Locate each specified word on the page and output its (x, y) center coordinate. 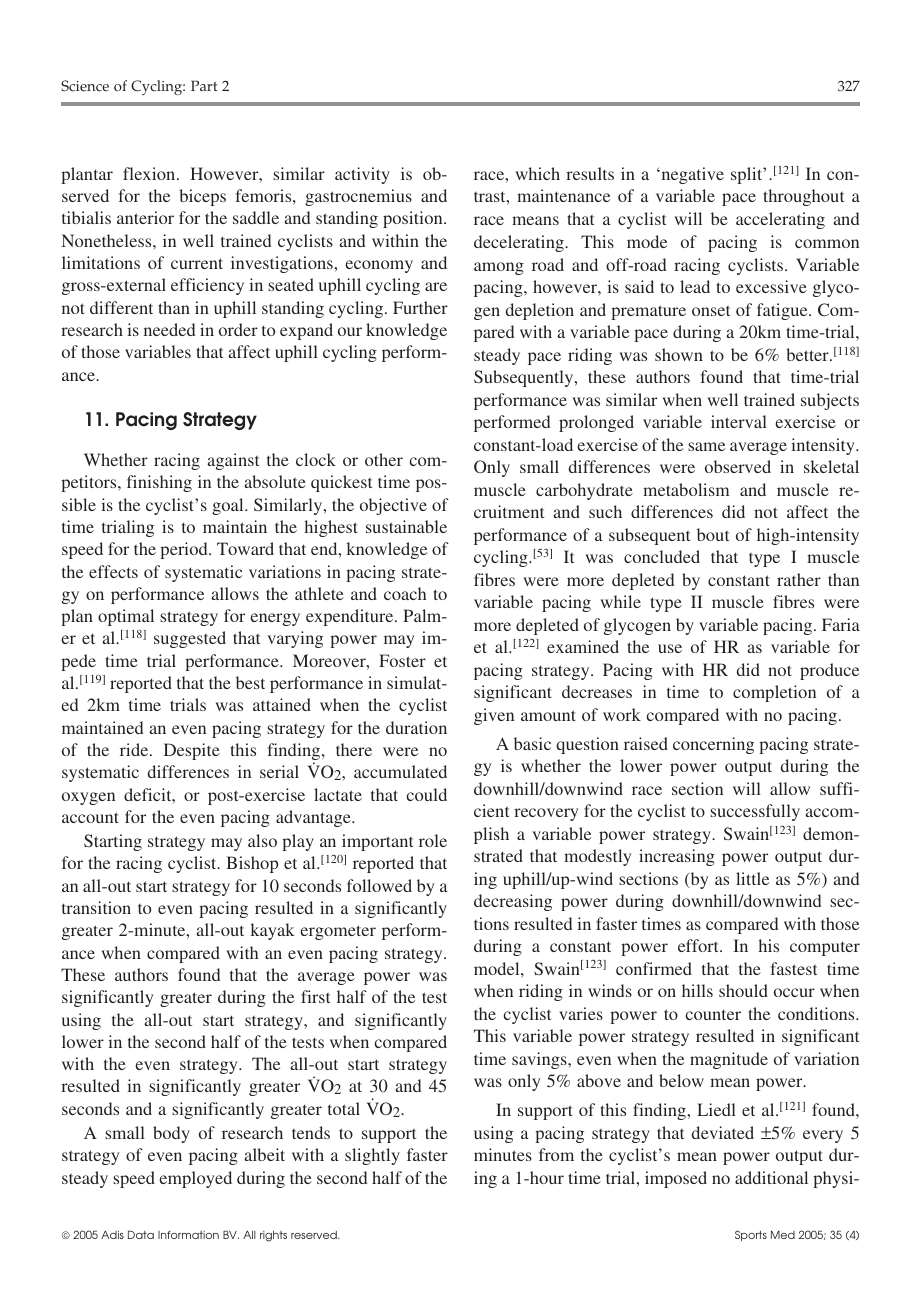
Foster (402, 660)
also (262, 840)
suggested (190, 639)
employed (195, 1179)
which (538, 173)
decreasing (513, 902)
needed (169, 329)
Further (420, 307)
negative (691, 175)
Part (204, 85)
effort (699, 945)
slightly (372, 1156)
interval (739, 421)
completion (774, 693)
